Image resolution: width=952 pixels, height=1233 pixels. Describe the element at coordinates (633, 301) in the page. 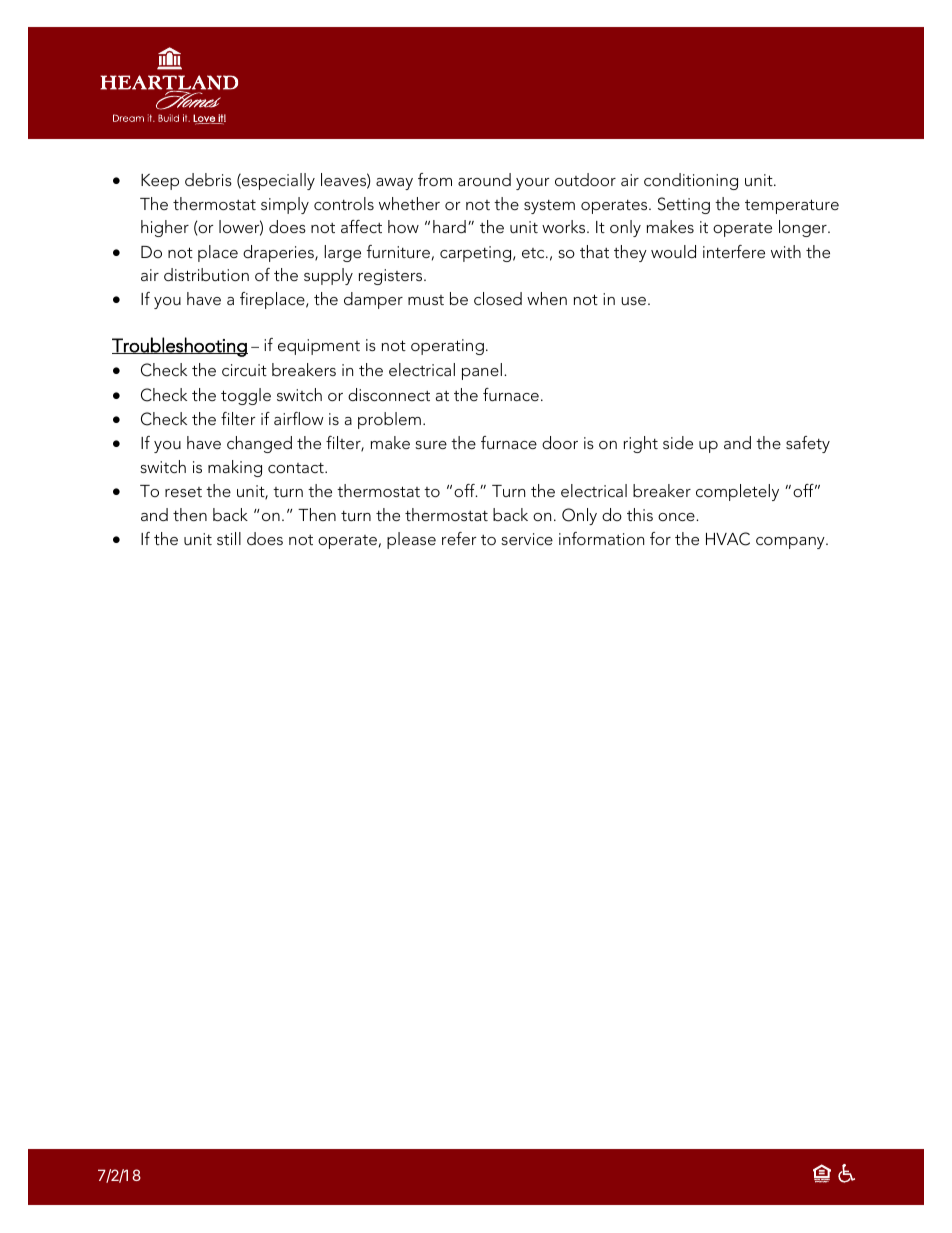

I see `use` at that location.
